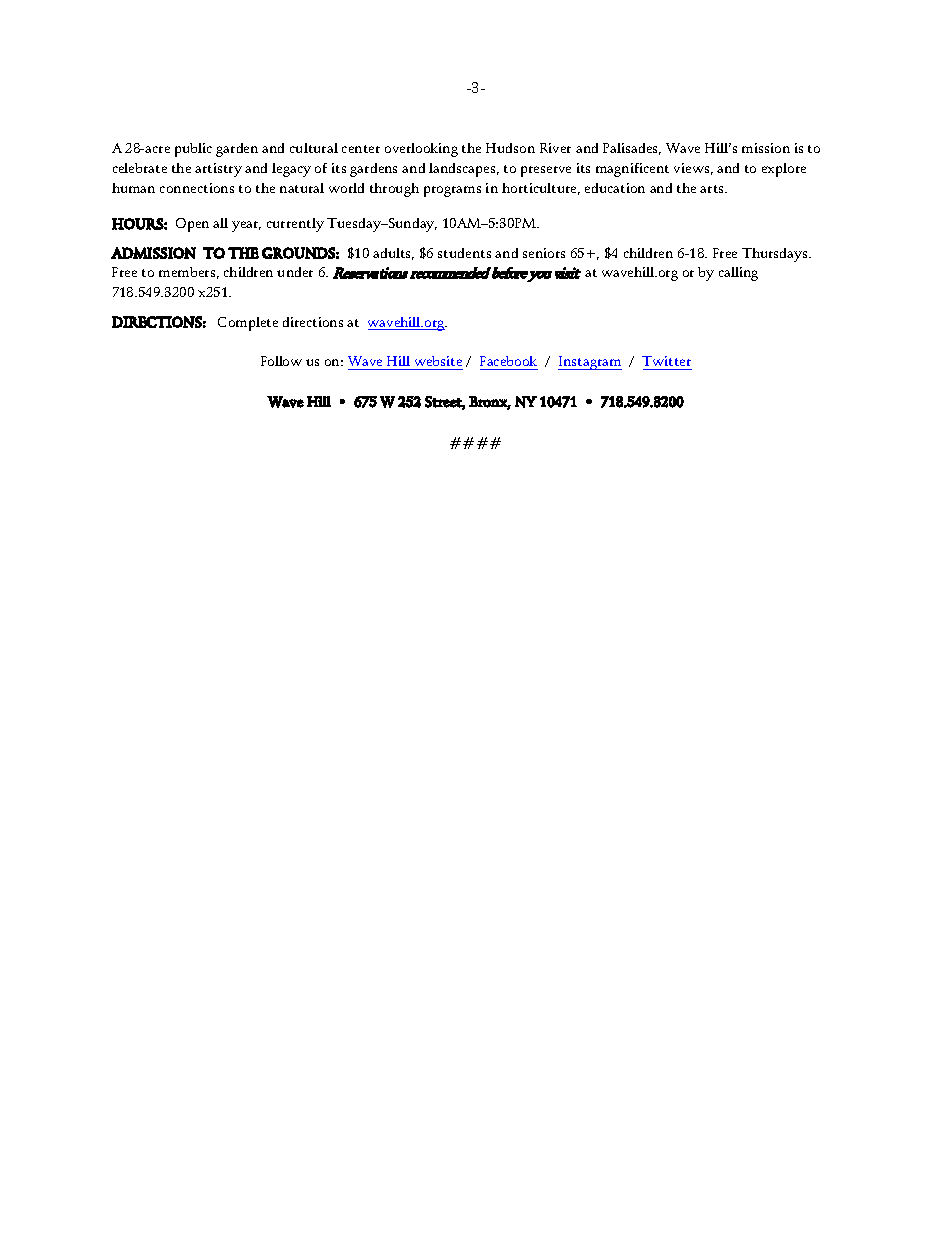 The image size is (952, 1233). Describe the element at coordinates (437, 363) in the screenshot. I see `website` at that location.
